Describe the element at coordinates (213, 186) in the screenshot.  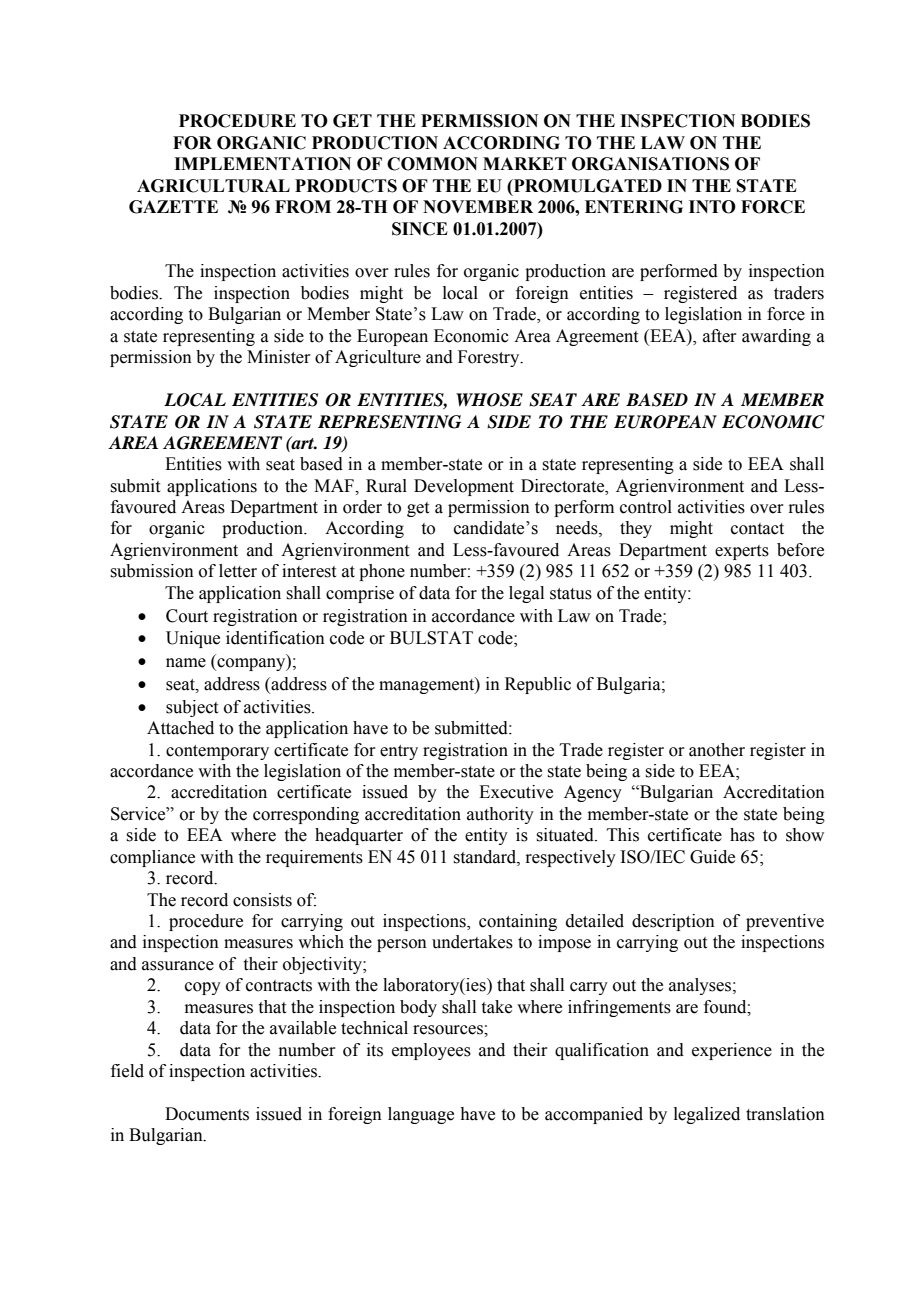
I see `AGRICULTURAL` at that location.
